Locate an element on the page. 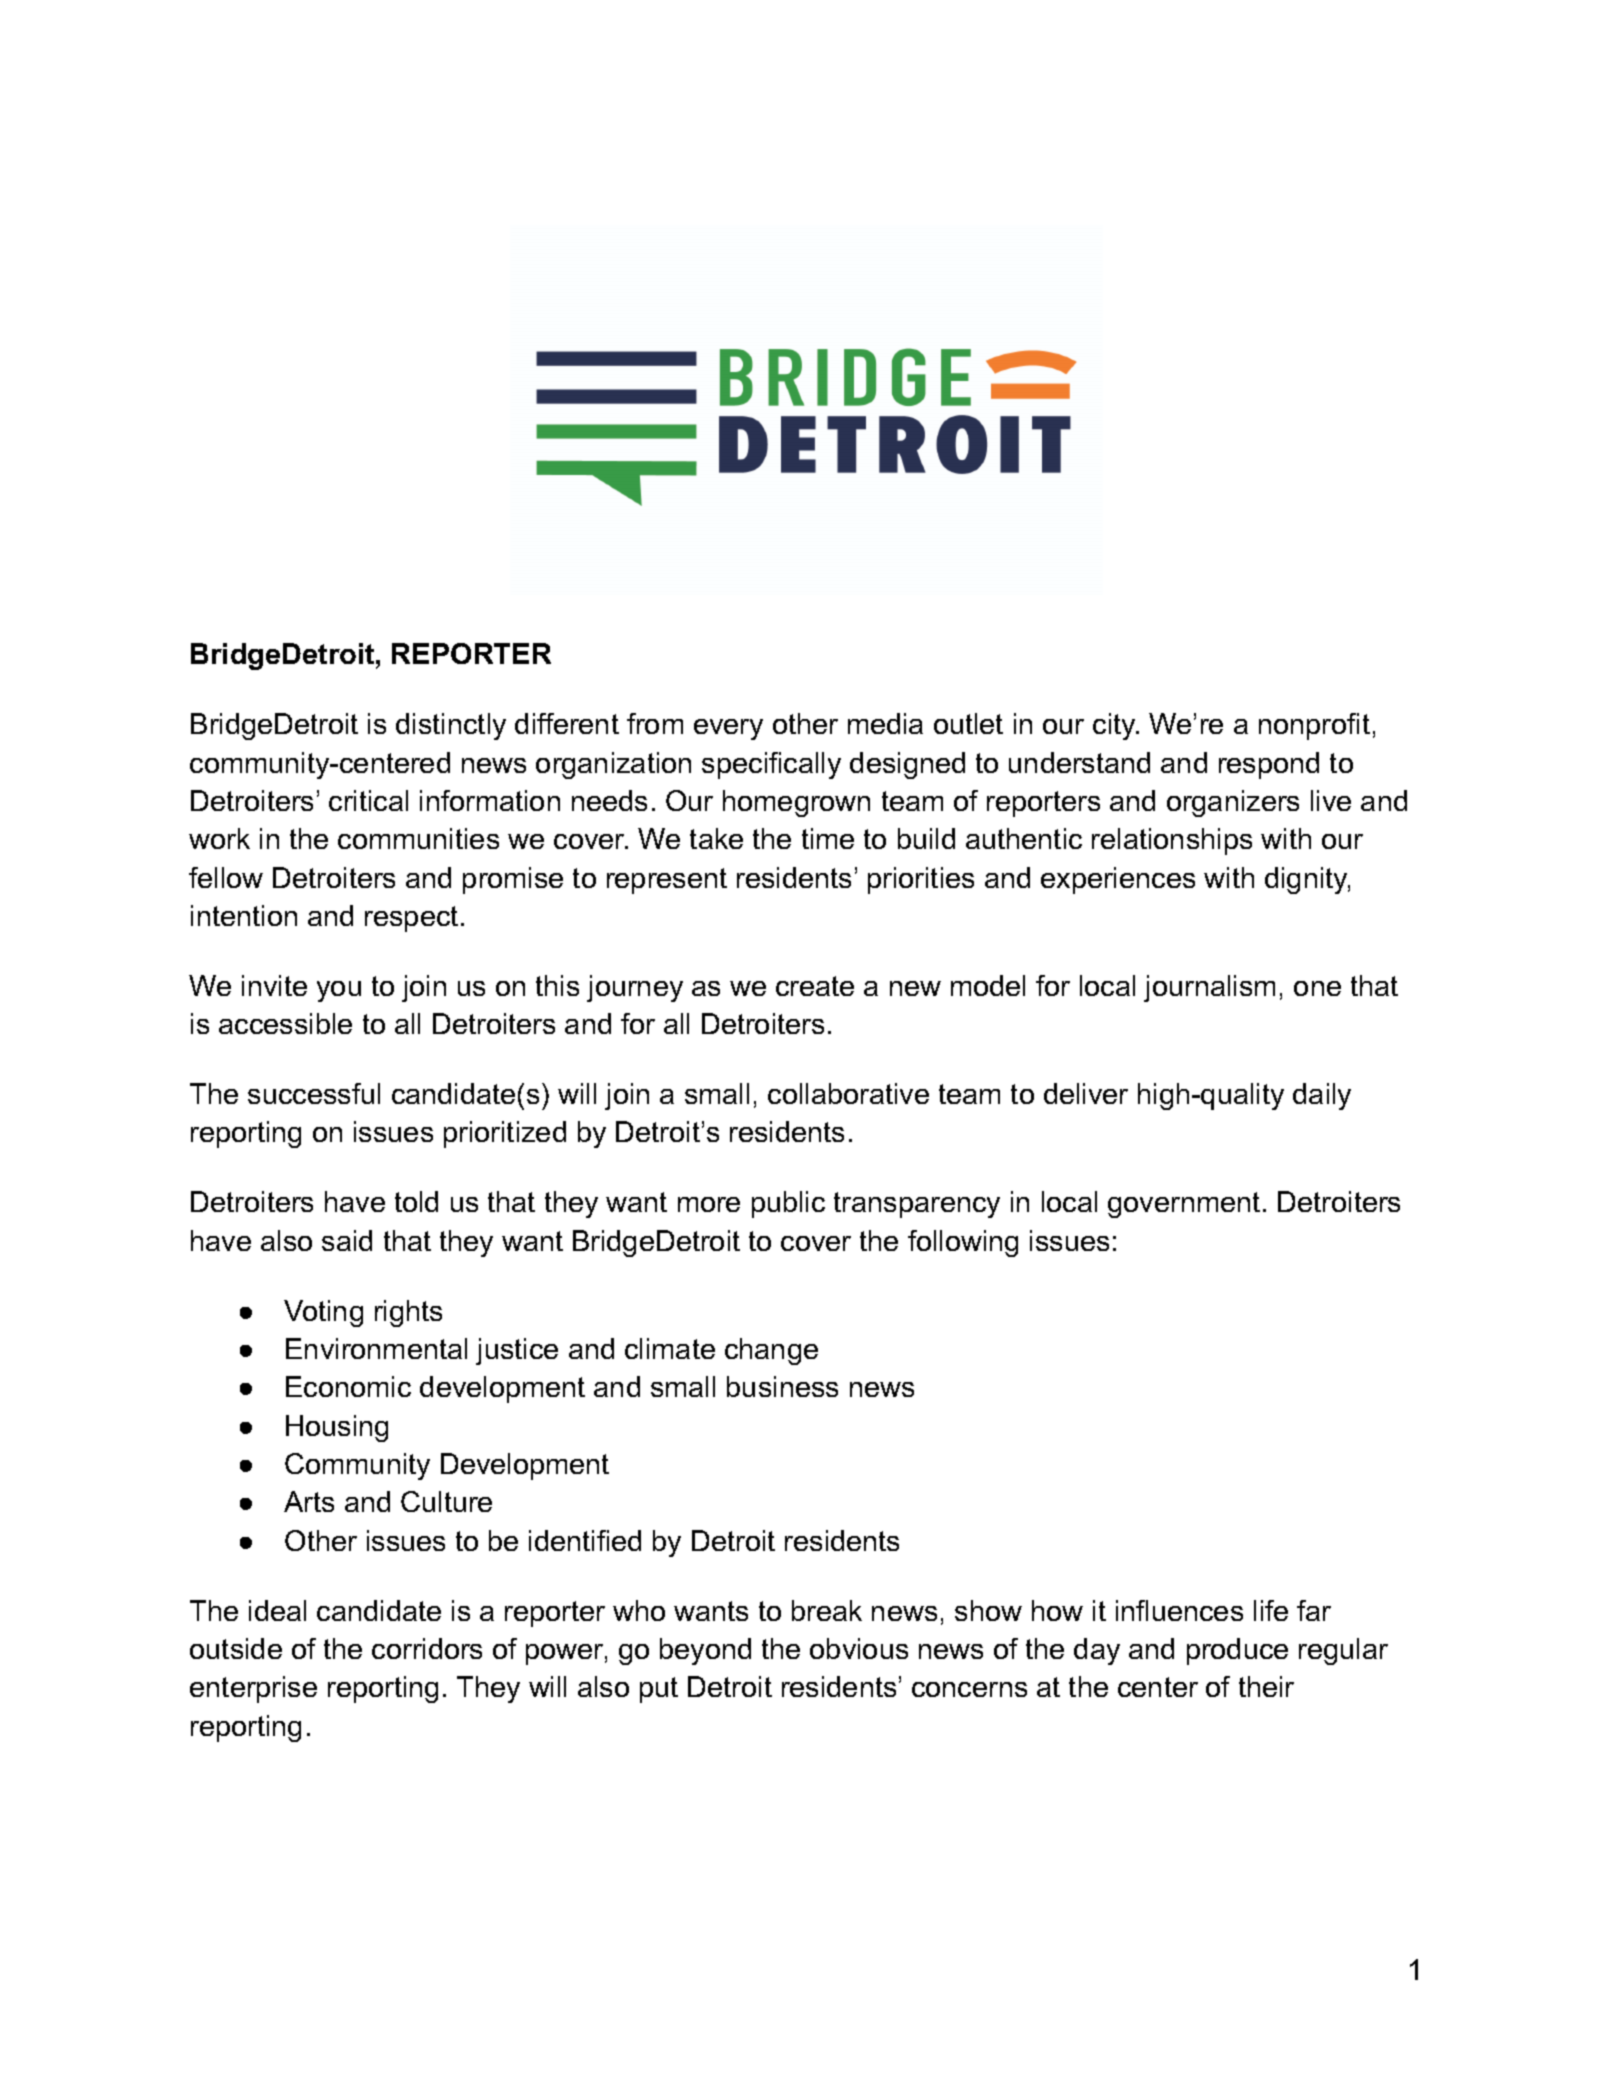 The height and width of the document is (2087, 1613). Housing is located at coordinates (337, 1428).
